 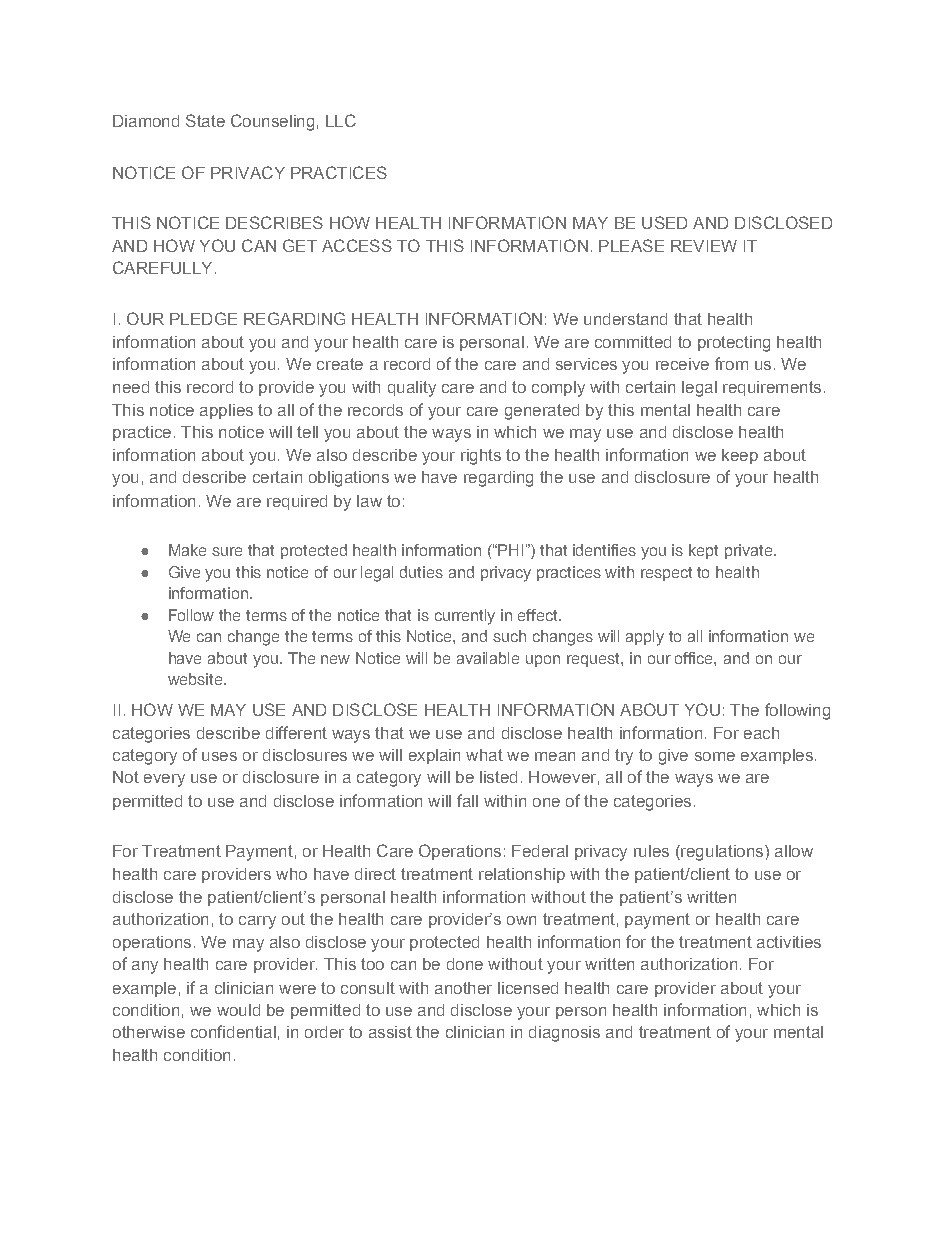 I want to click on rights, so click(x=481, y=457).
